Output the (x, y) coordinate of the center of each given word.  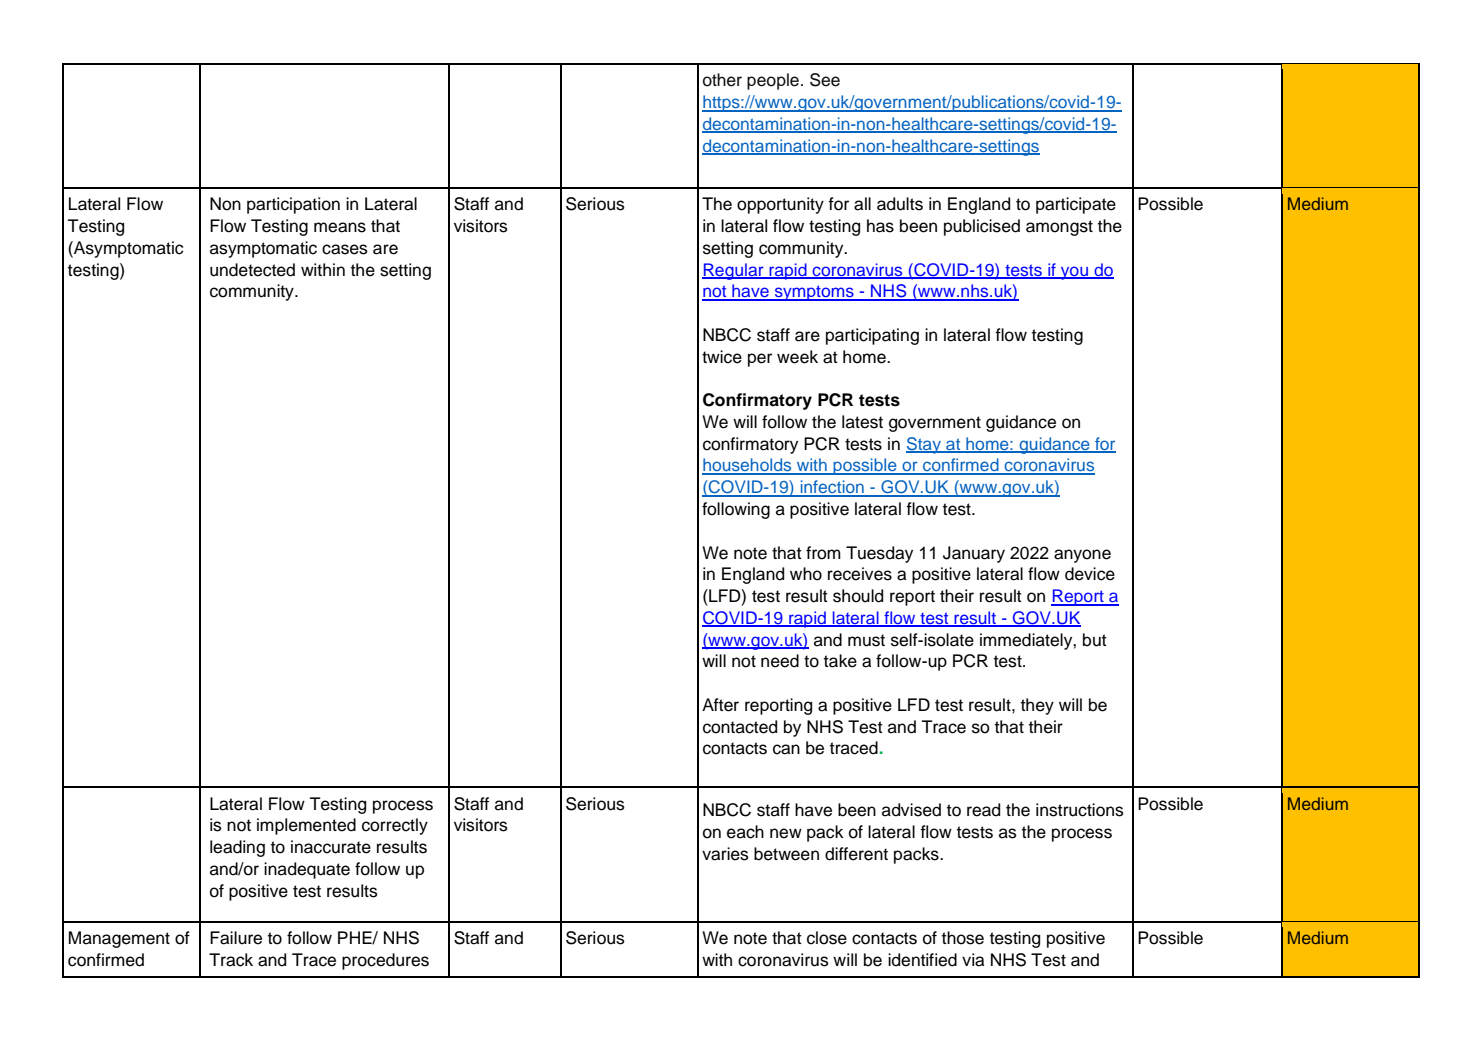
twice (722, 357)
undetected (252, 270)
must (866, 640)
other (722, 80)
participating (872, 336)
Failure (236, 938)
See (825, 80)
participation (293, 205)
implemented (306, 826)
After (720, 705)
